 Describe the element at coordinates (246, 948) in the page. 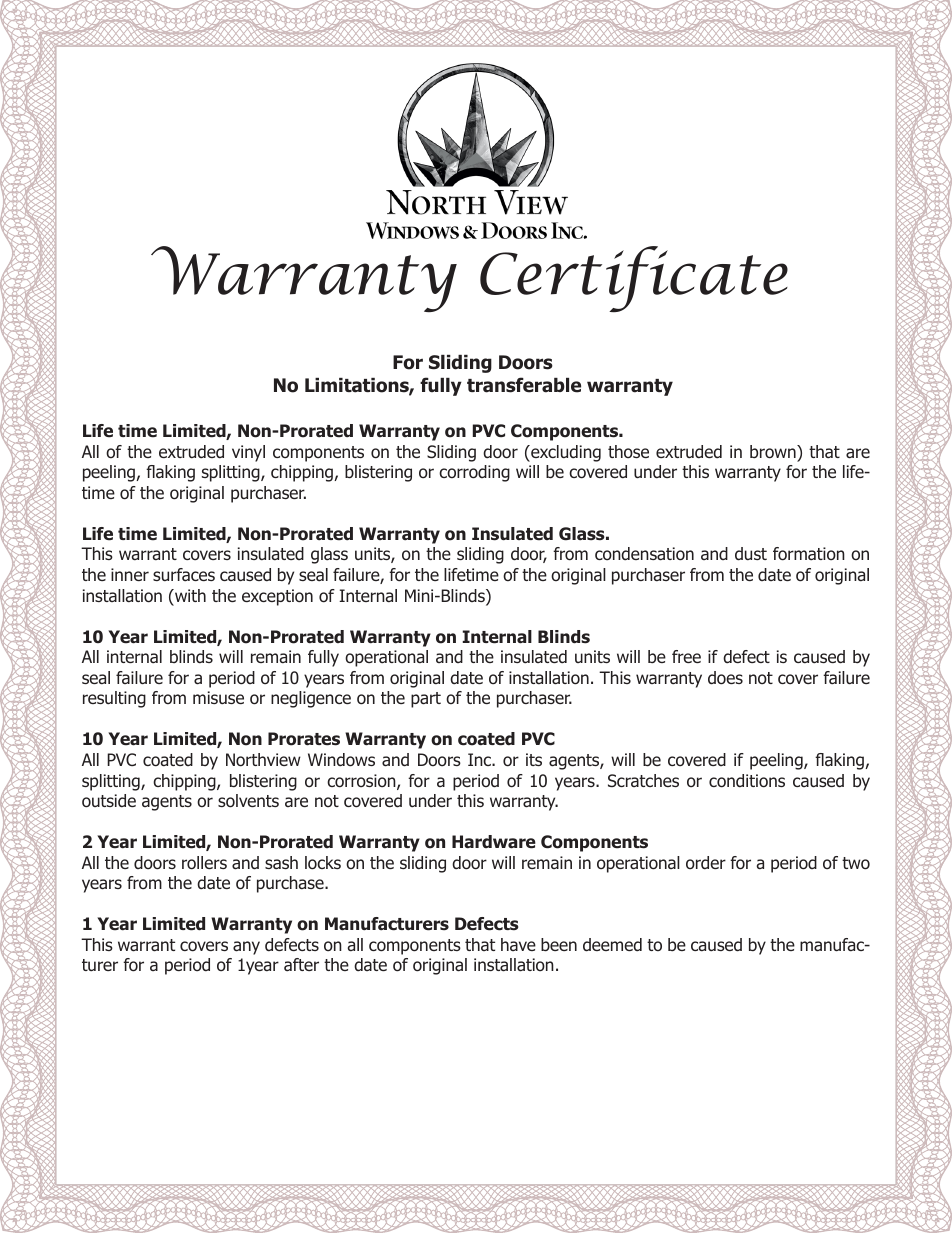

I see `any` at that location.
